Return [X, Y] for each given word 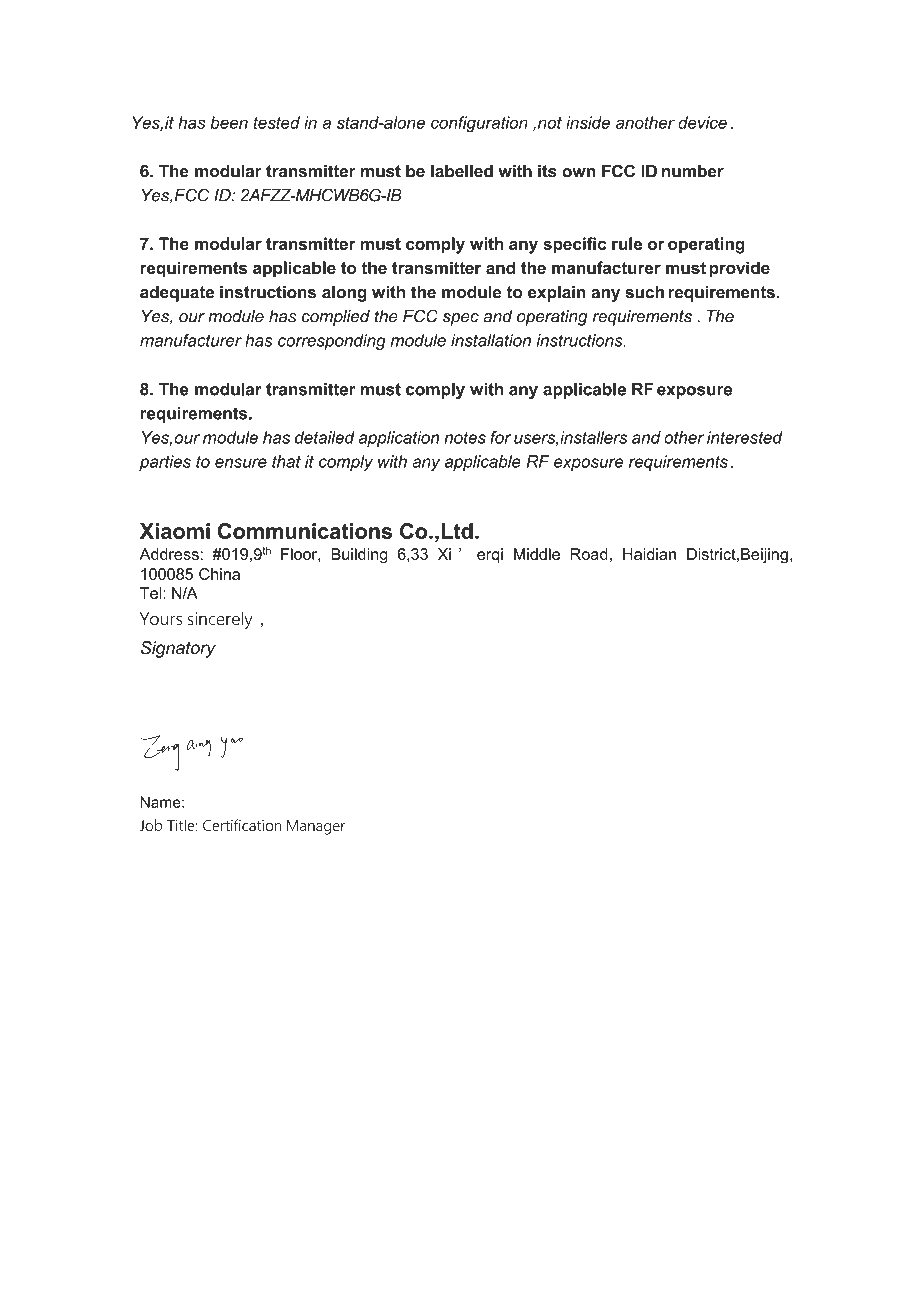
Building [359, 556]
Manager [316, 827]
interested [745, 437]
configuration [479, 124]
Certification [242, 825]
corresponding [332, 342]
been [229, 122]
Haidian [649, 554]
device [702, 122]
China [219, 574]
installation [491, 340]
